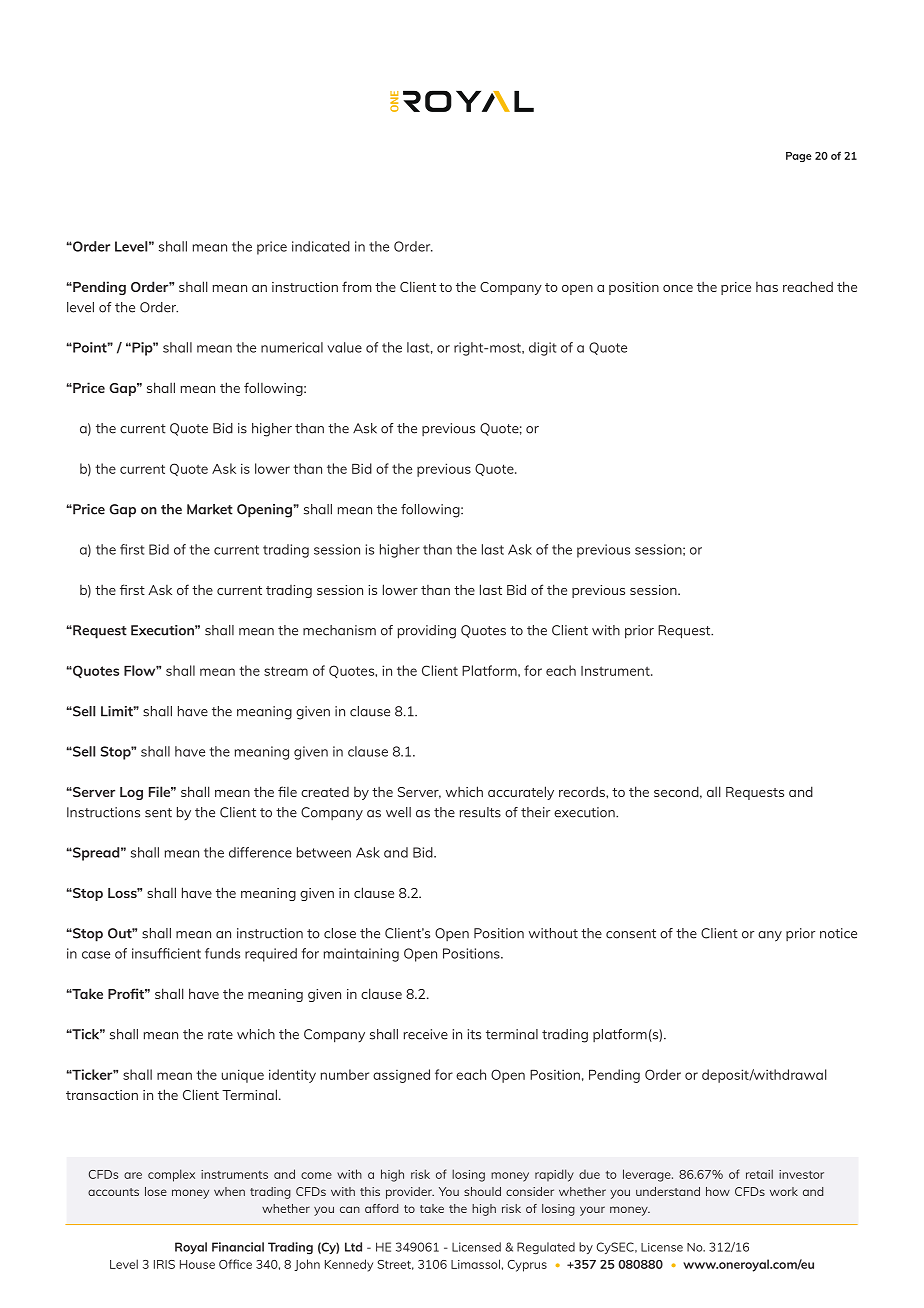 This image has width=924, height=1308. I want to click on records, so click(583, 791).
